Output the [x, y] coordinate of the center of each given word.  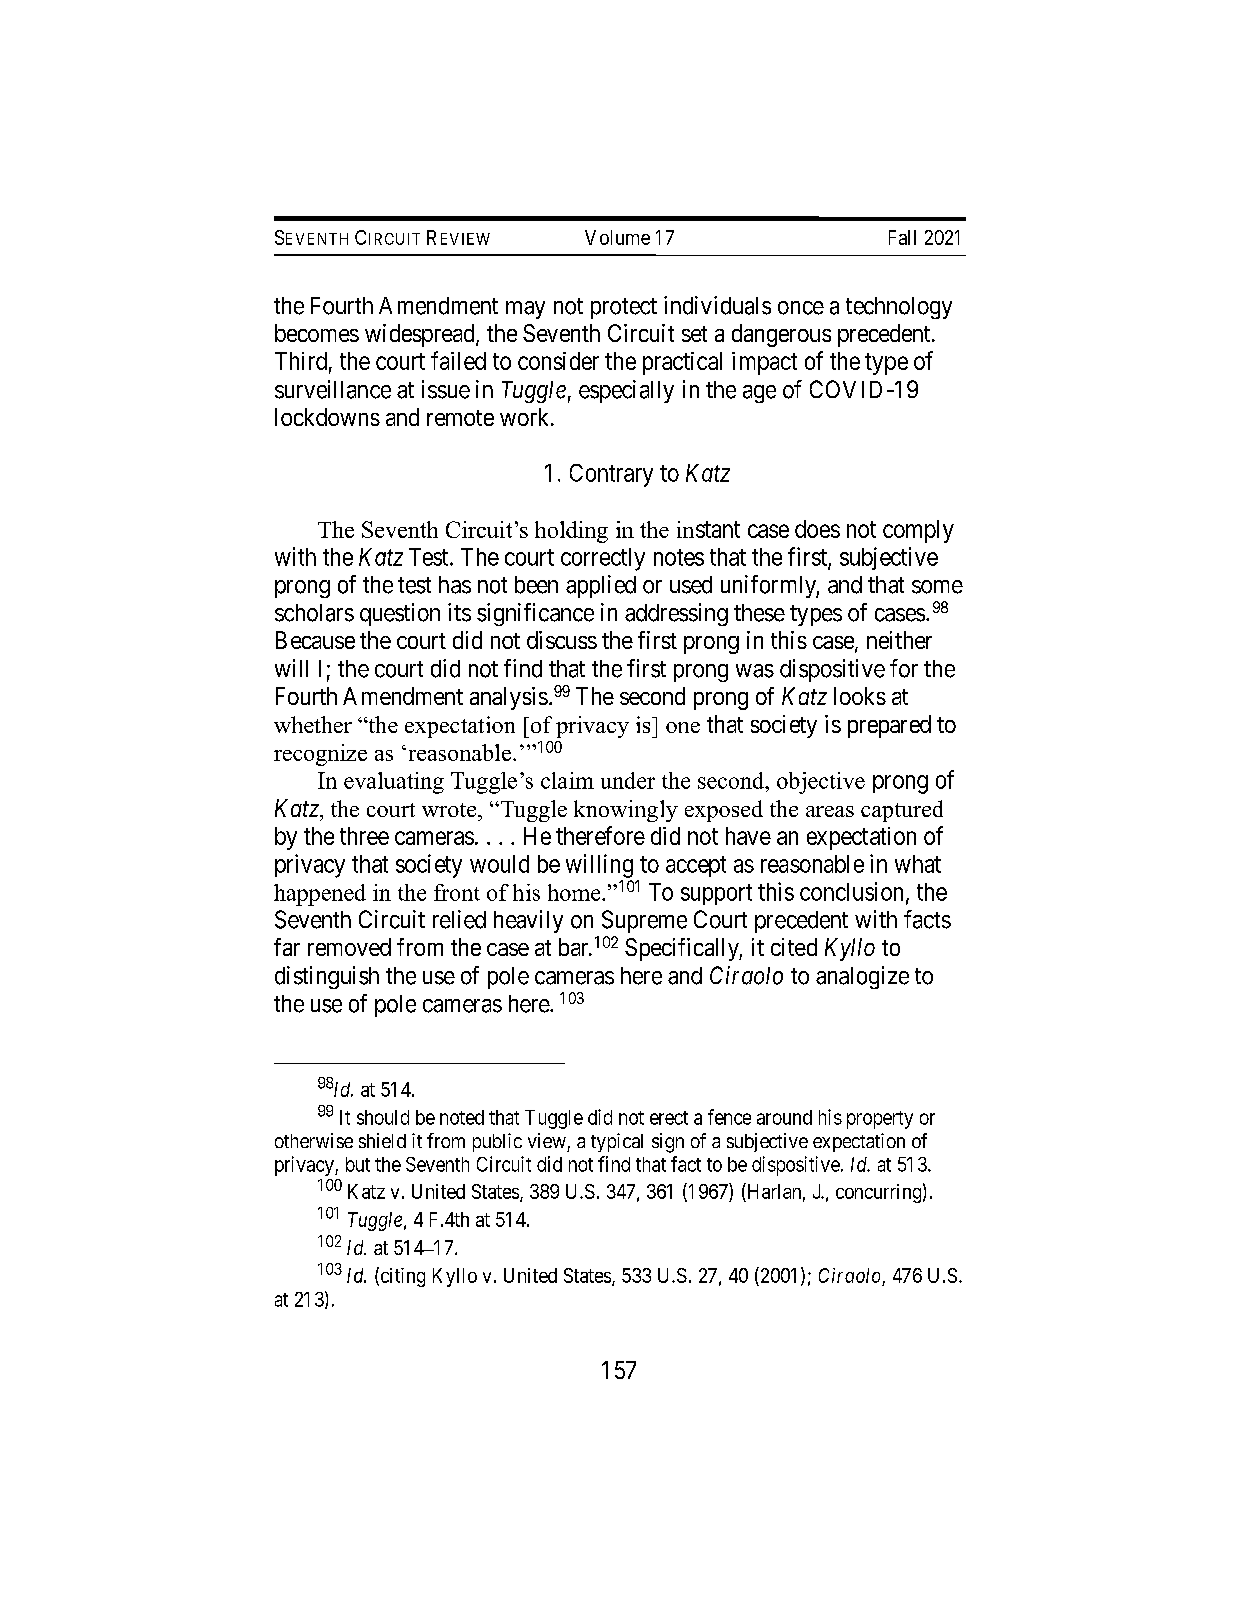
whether [313, 724]
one [683, 727]
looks [860, 696]
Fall [902, 237]
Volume [617, 237]
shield [382, 1140]
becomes [317, 333]
